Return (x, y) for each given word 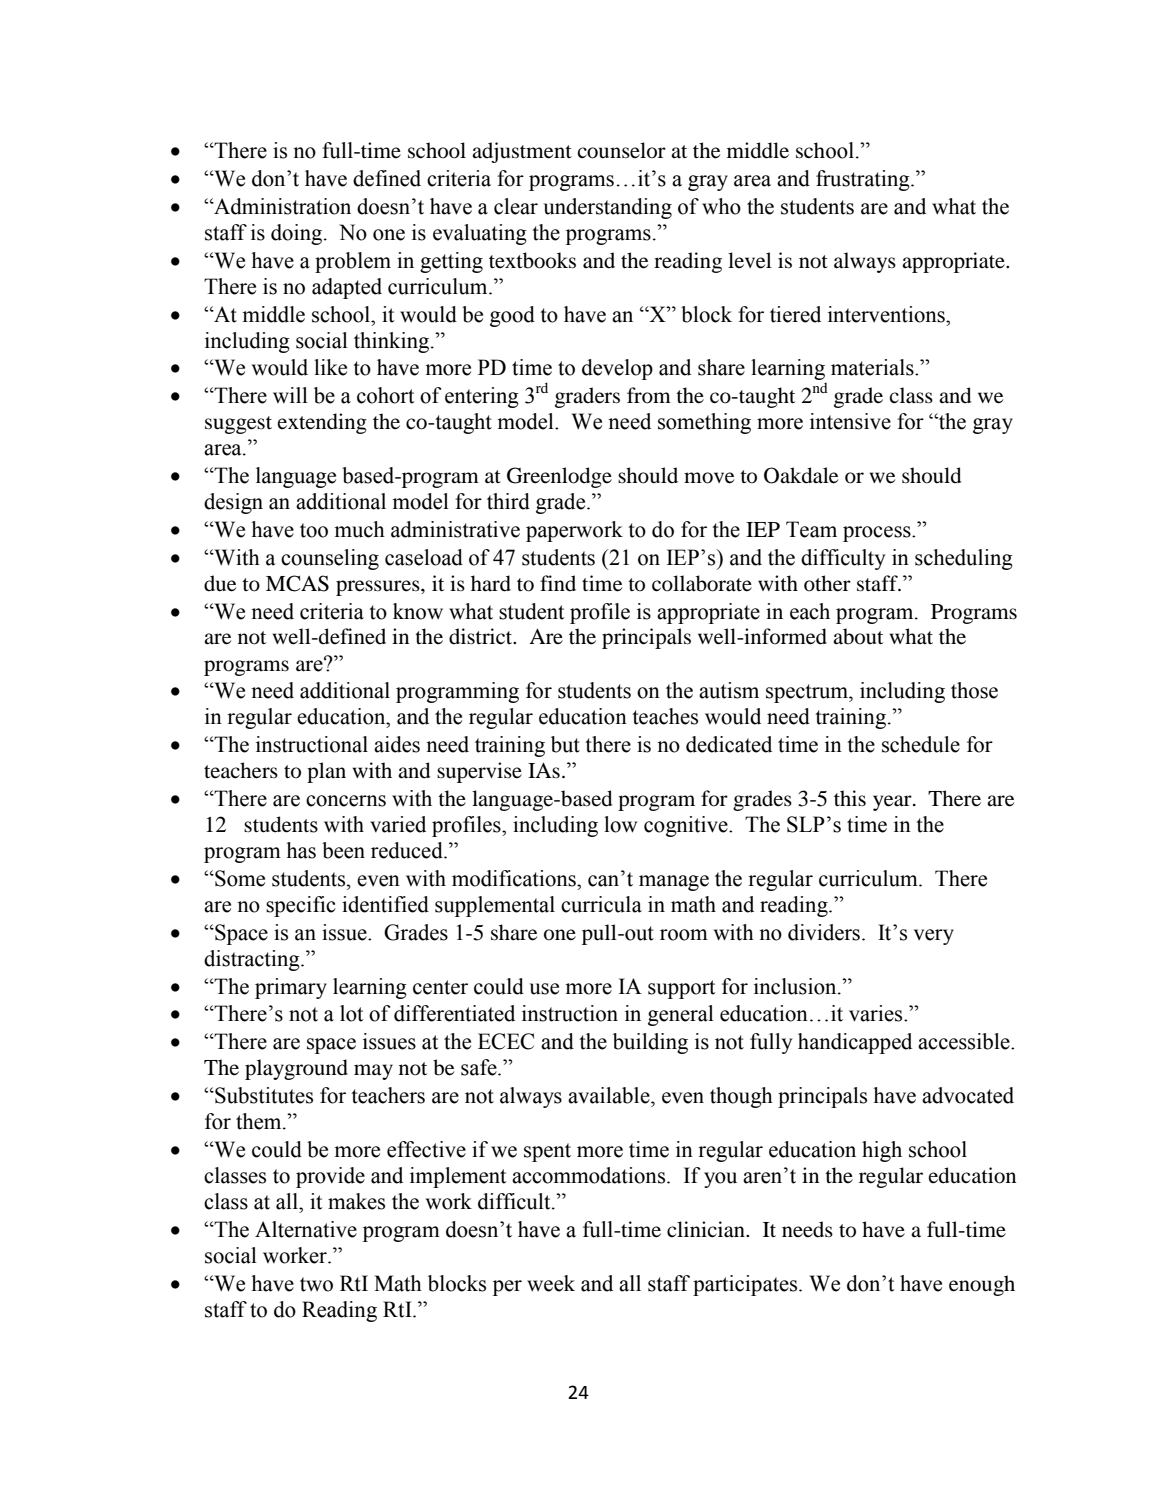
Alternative (306, 1229)
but (565, 744)
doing (298, 234)
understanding (607, 208)
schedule (921, 744)
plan (326, 772)
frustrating (864, 180)
